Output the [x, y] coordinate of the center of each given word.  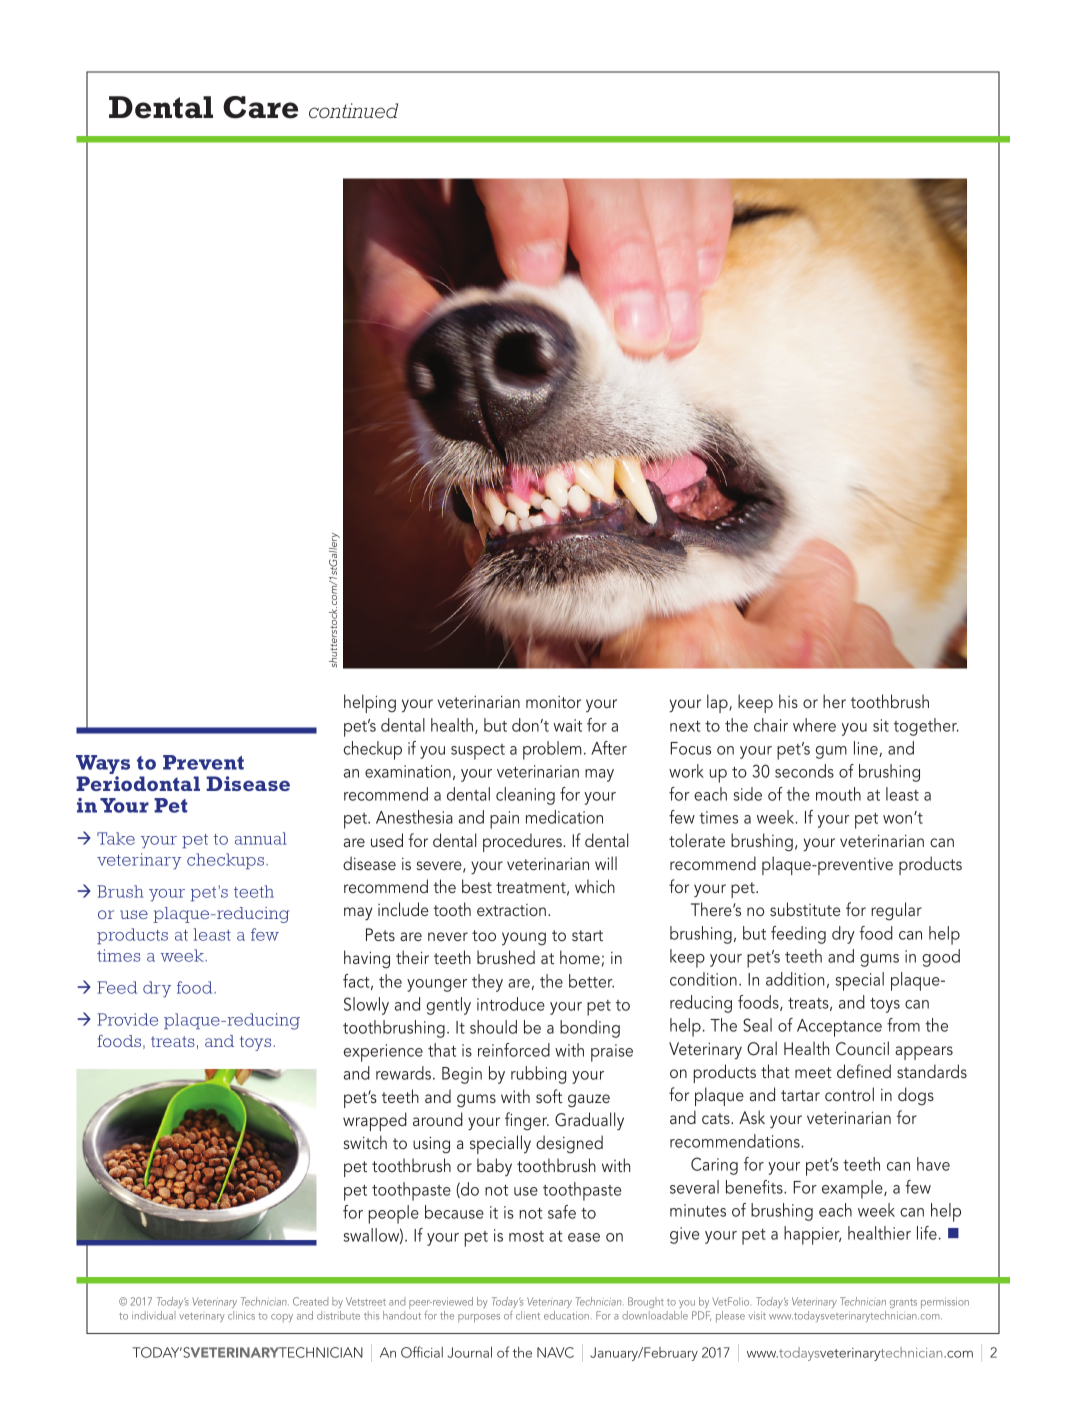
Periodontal [138, 783]
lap [718, 703]
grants [903, 1303]
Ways [103, 766]
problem [552, 750]
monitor [553, 702]
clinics [241, 1315]
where [814, 725]
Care [260, 107]
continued [353, 111]
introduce [511, 1004]
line [867, 749]
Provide [128, 1019]
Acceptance [839, 1028]
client [528, 1315]
